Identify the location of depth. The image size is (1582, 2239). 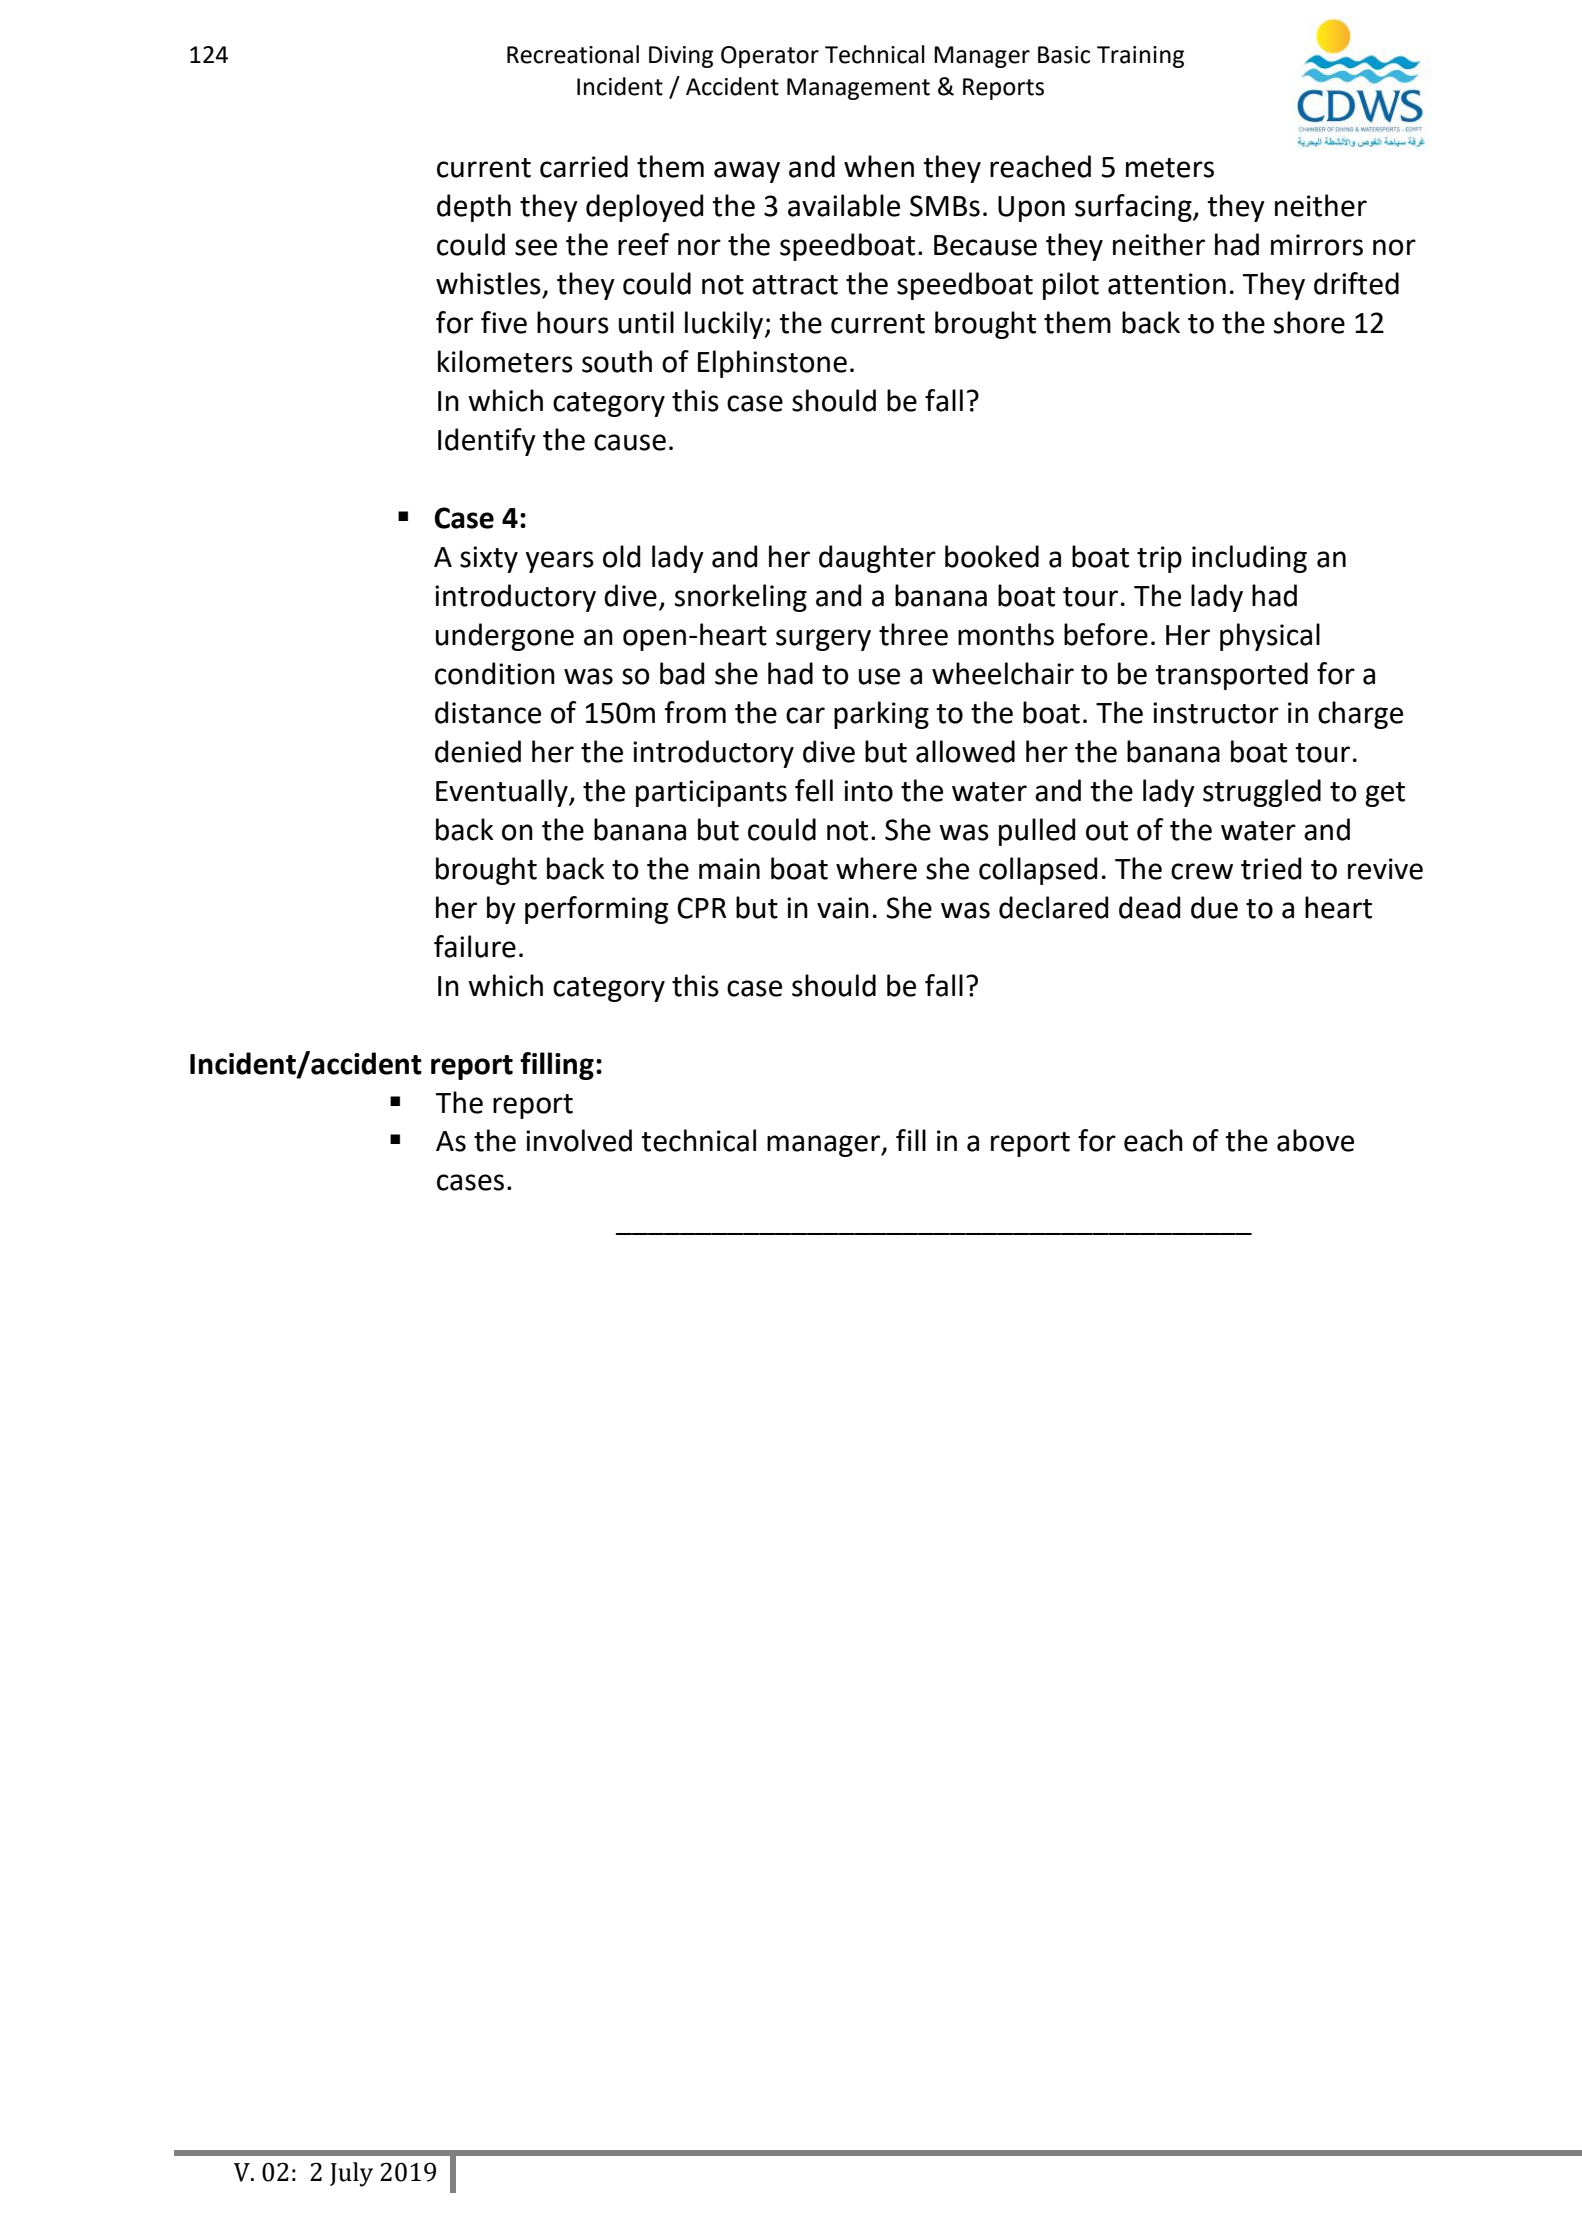
(474, 208).
